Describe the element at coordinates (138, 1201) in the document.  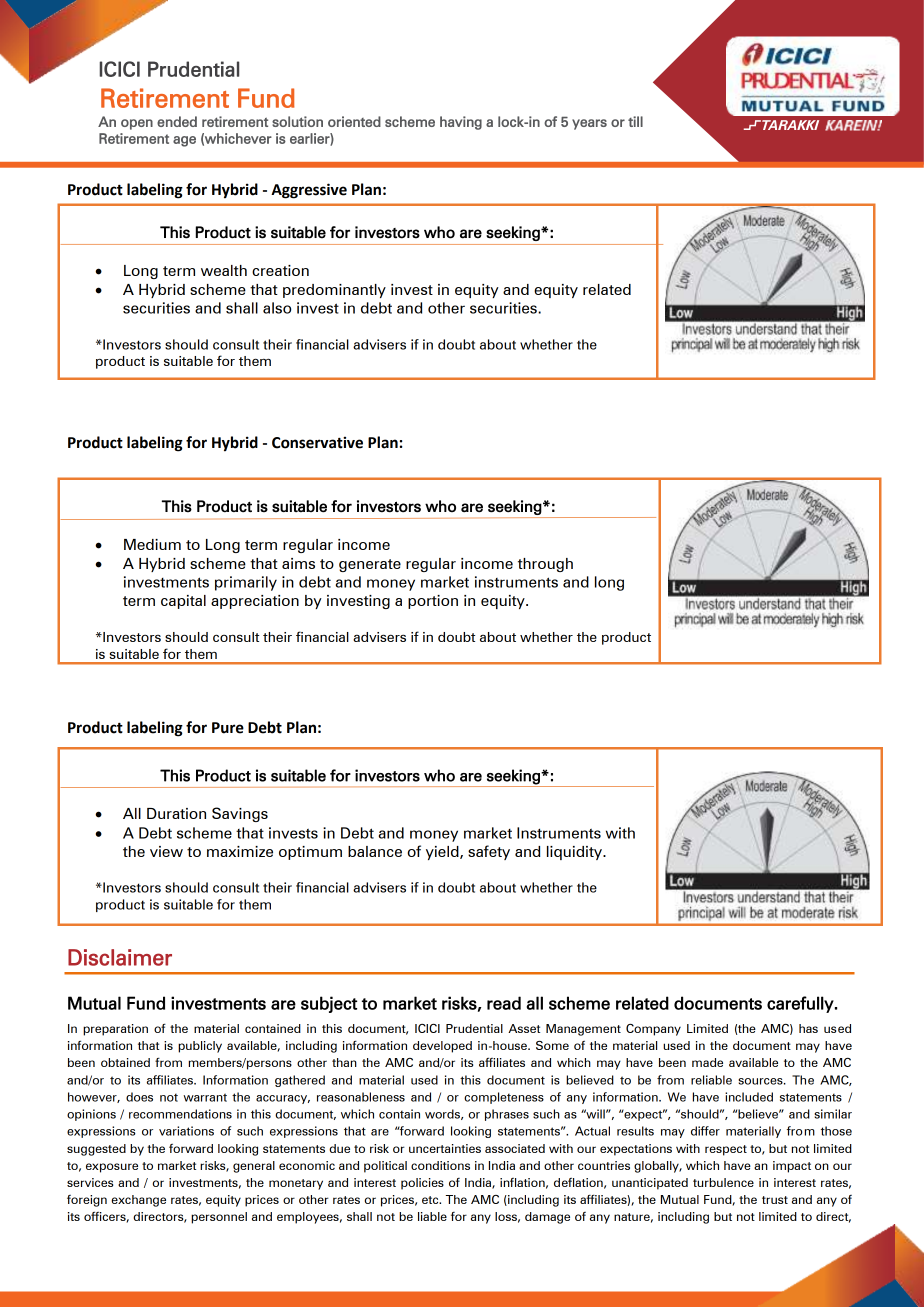
I see `exchange` at that location.
